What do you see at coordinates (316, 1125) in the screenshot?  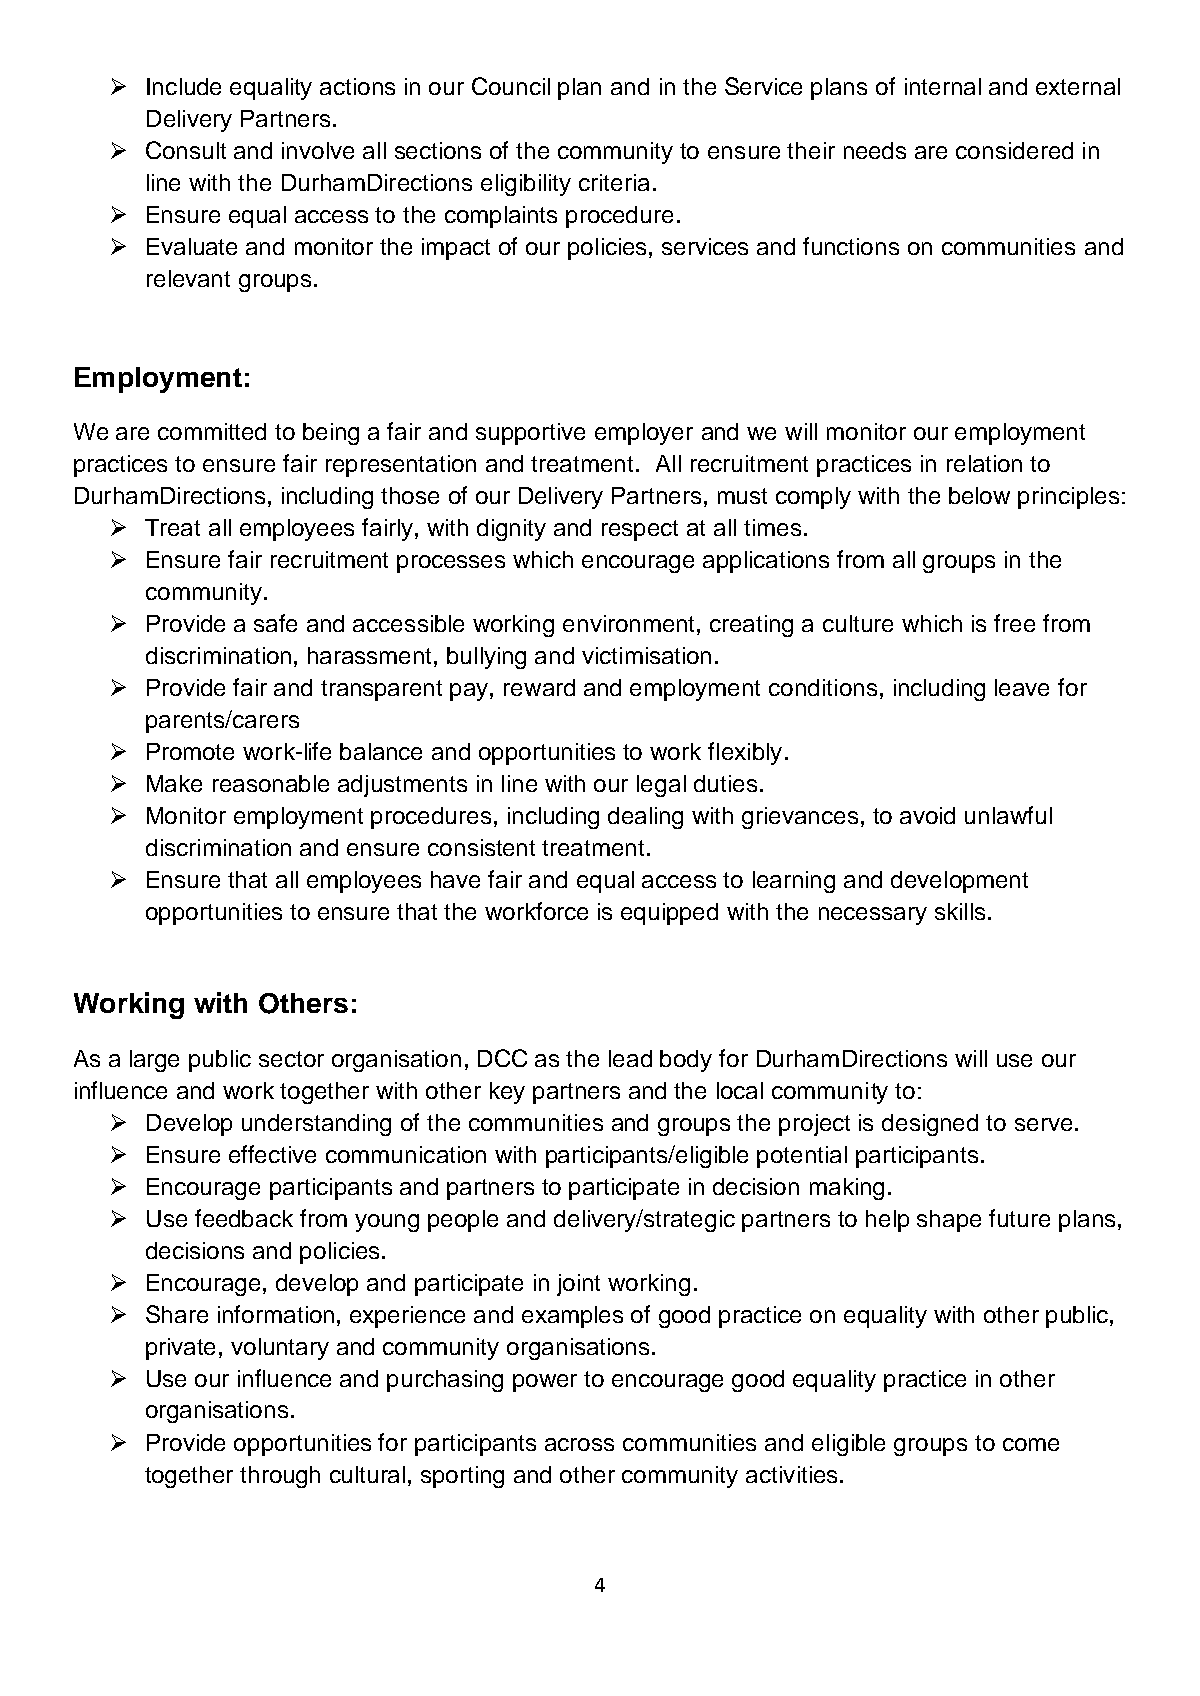 I see `understanding` at bounding box center [316, 1125].
